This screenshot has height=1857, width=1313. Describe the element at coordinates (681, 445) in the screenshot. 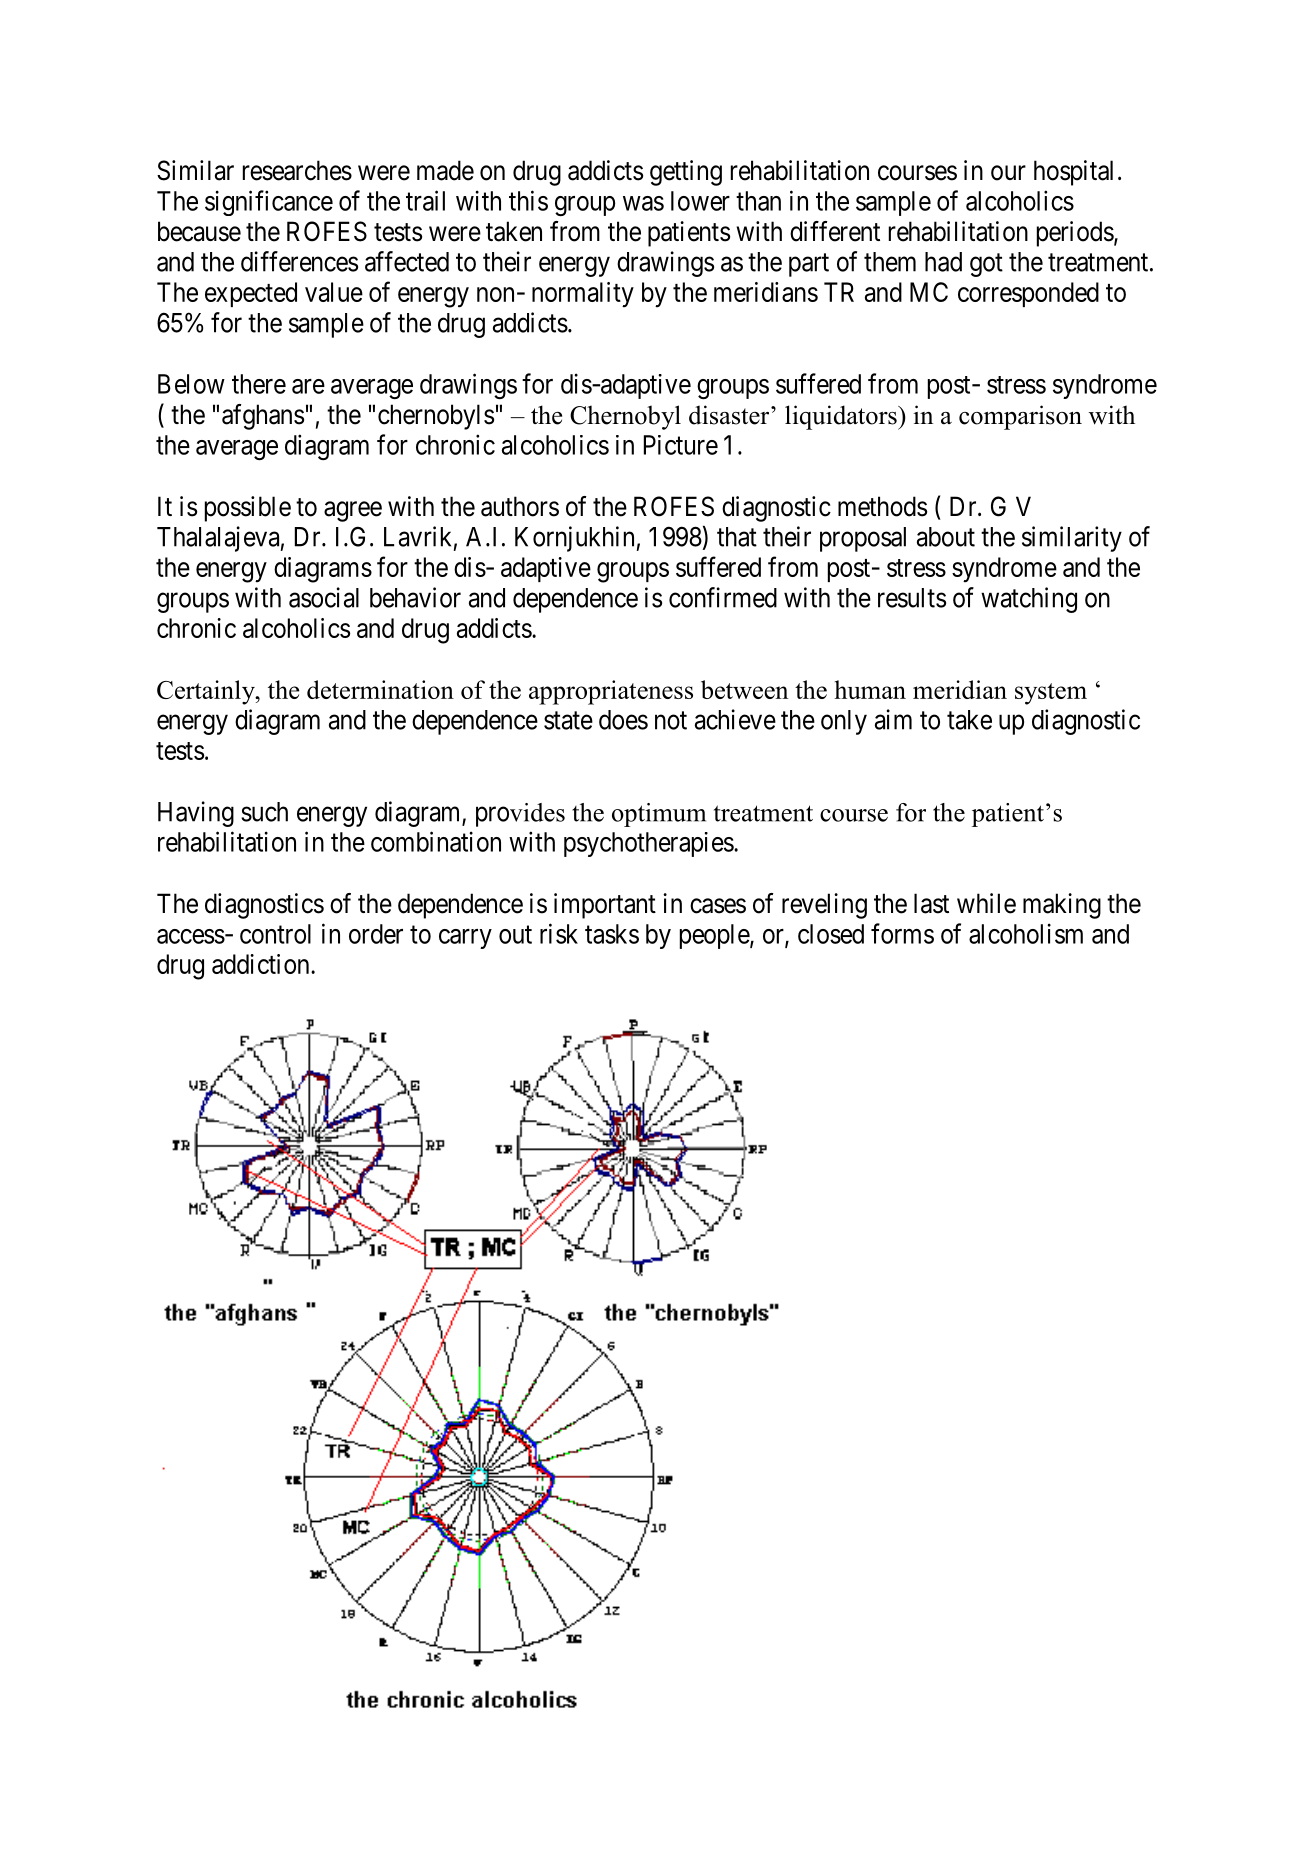

I see `Picture` at that location.
